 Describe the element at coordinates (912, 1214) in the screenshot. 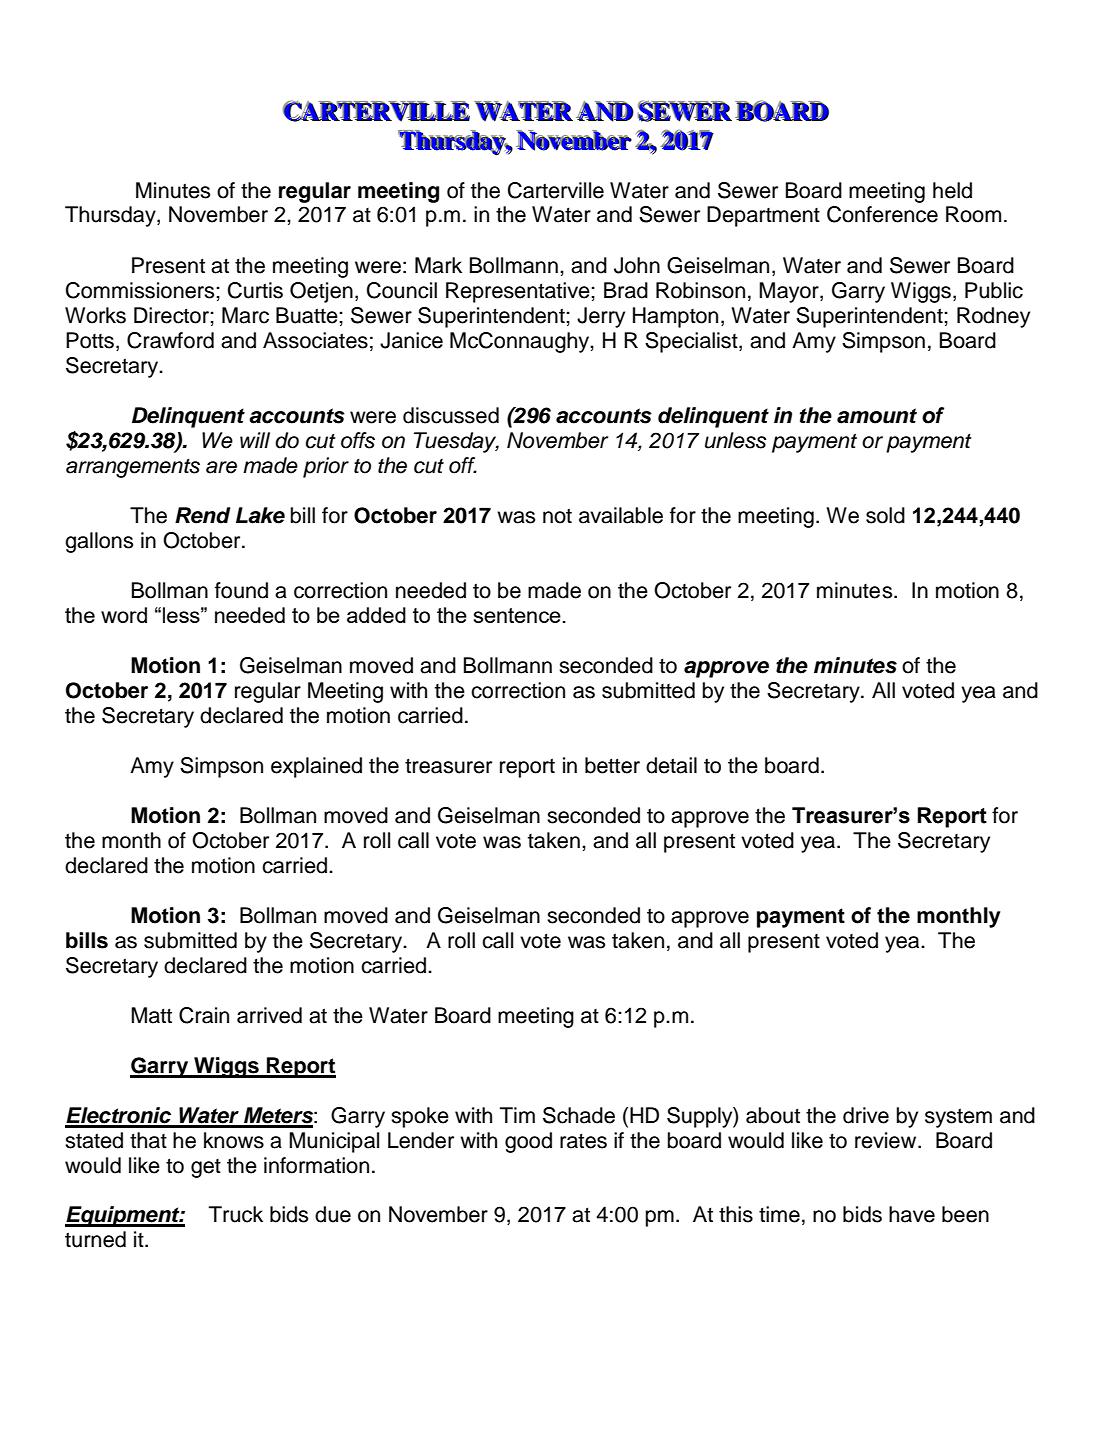

I see `have` at that location.
